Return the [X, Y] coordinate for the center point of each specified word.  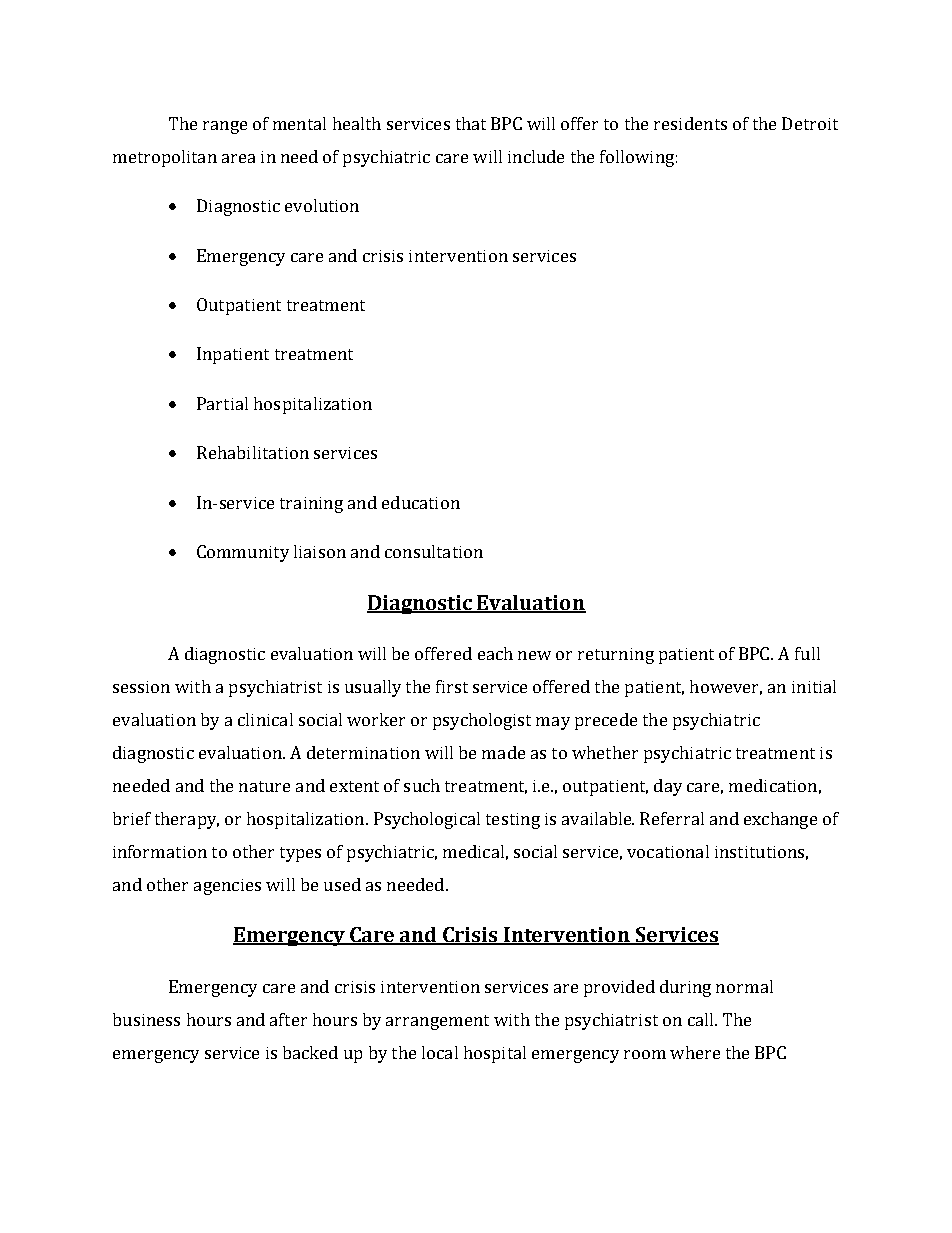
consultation [434, 551]
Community [243, 553]
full [807, 653]
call [702, 1019]
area [238, 158]
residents [690, 123]
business [146, 1019]
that [471, 123]
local [440, 1052]
